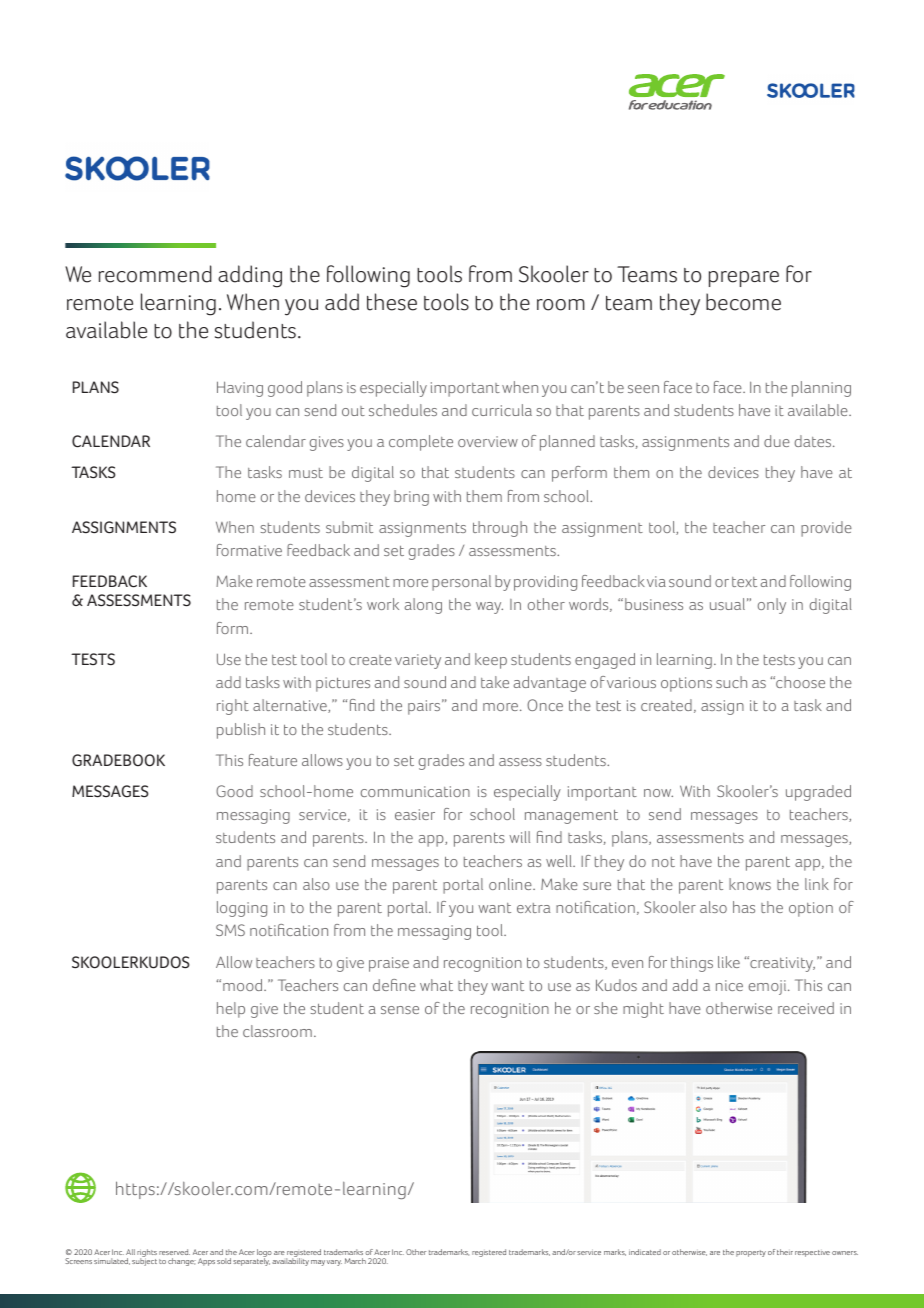 The image size is (924, 1308). I want to click on upgraded, so click(818, 793).
